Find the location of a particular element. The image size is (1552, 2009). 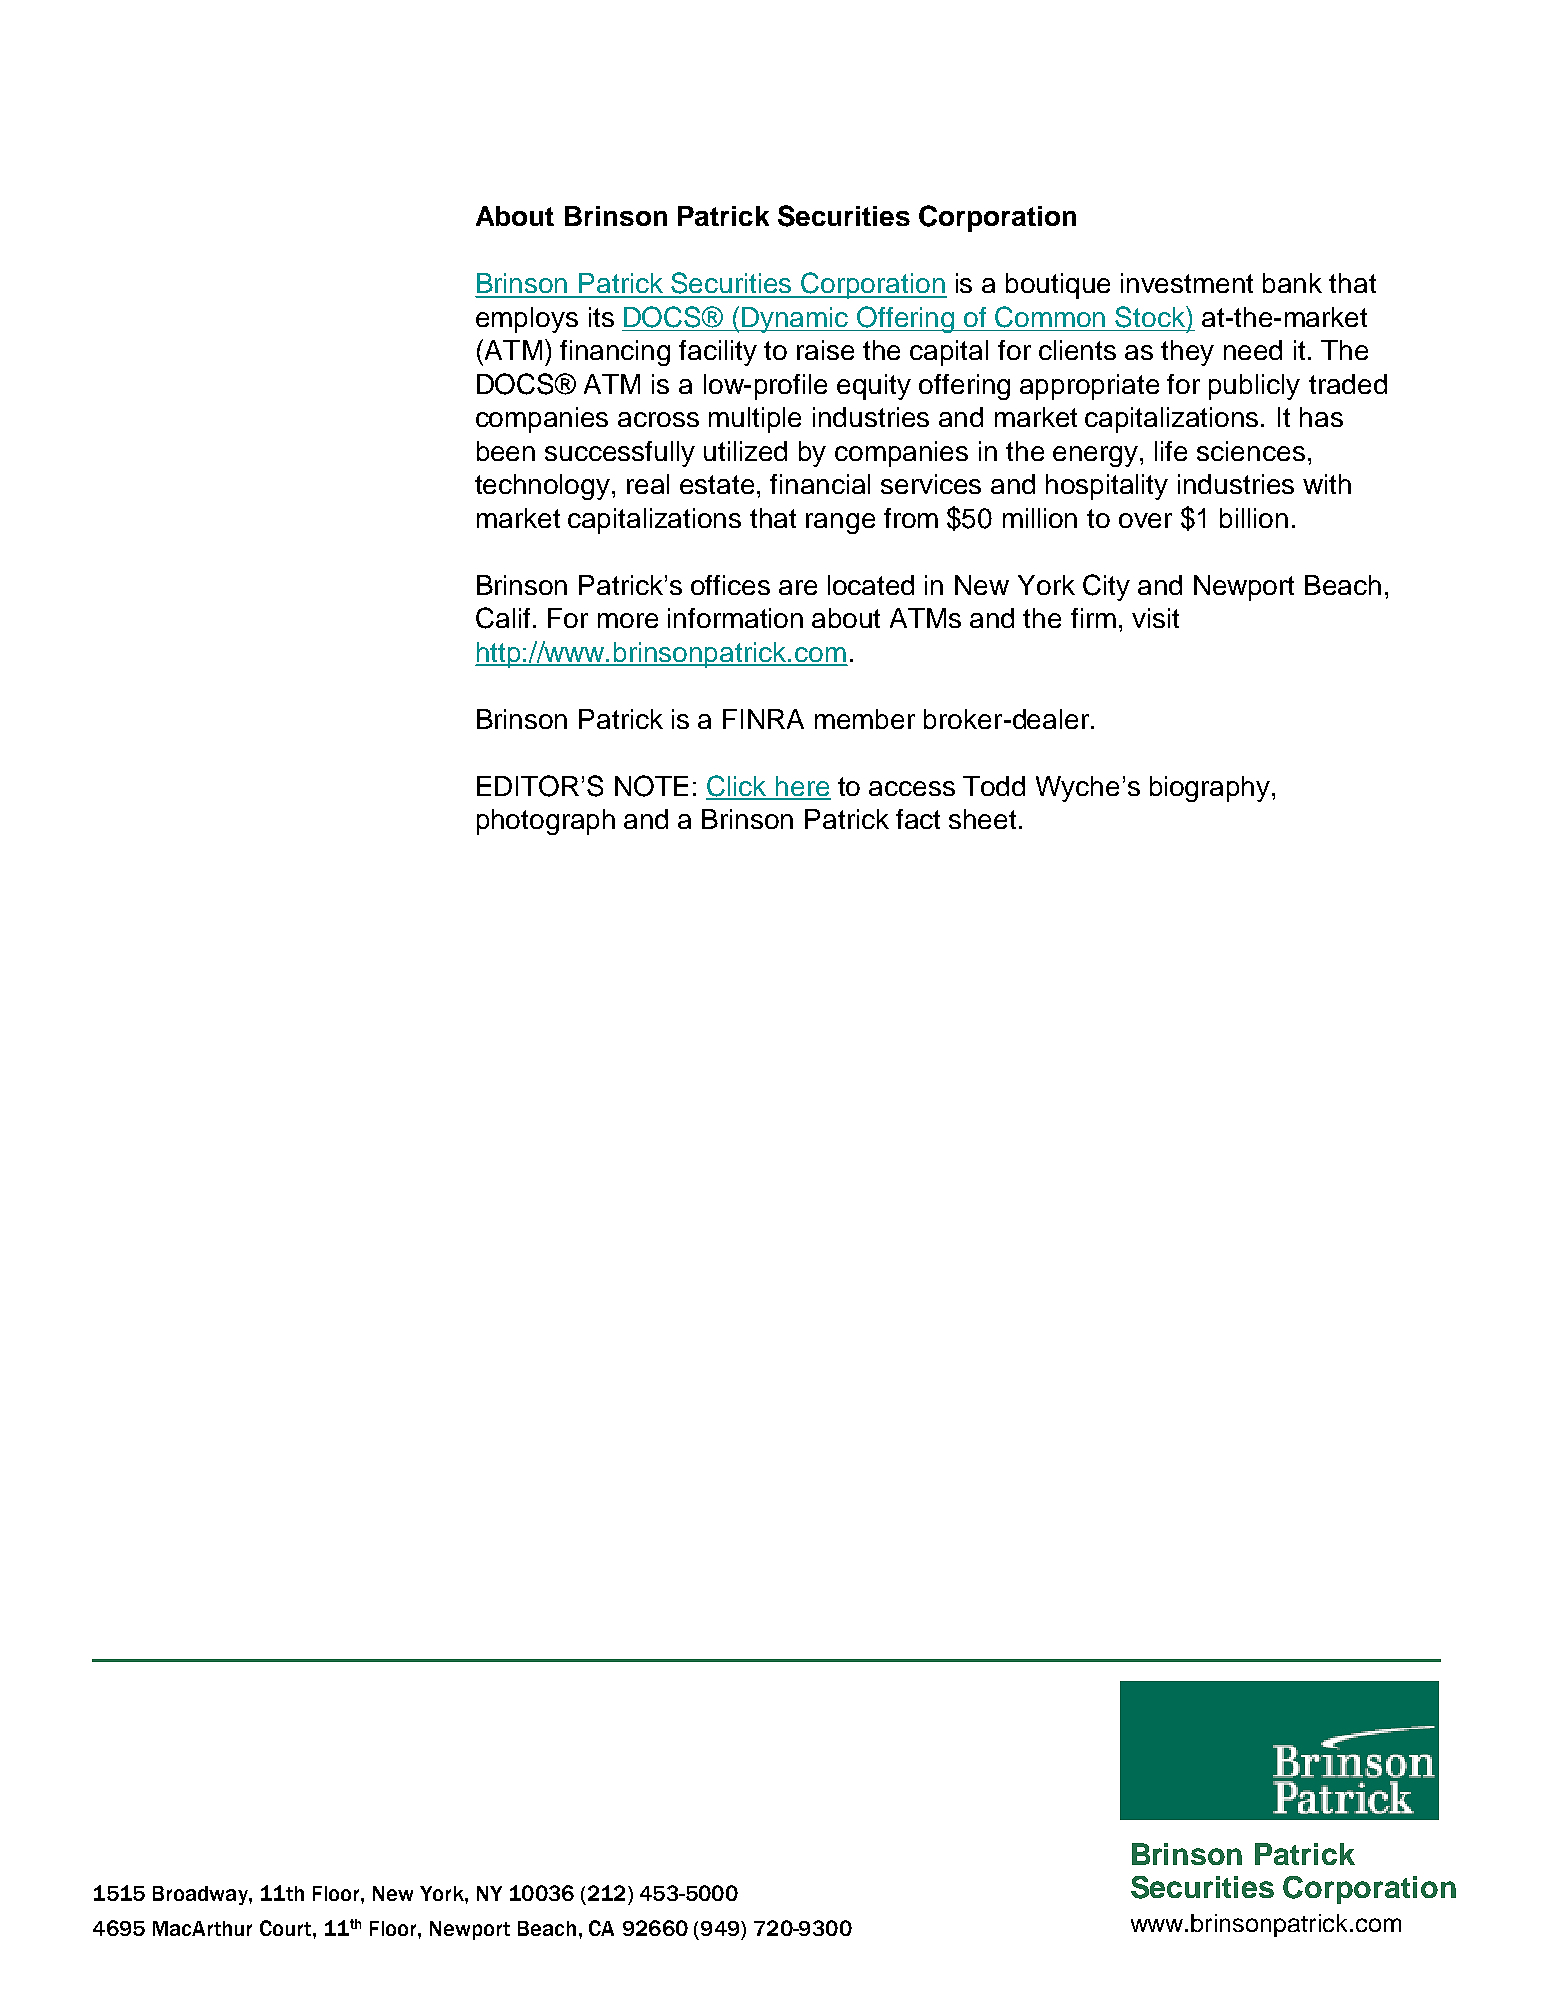

employs is located at coordinates (527, 320).
